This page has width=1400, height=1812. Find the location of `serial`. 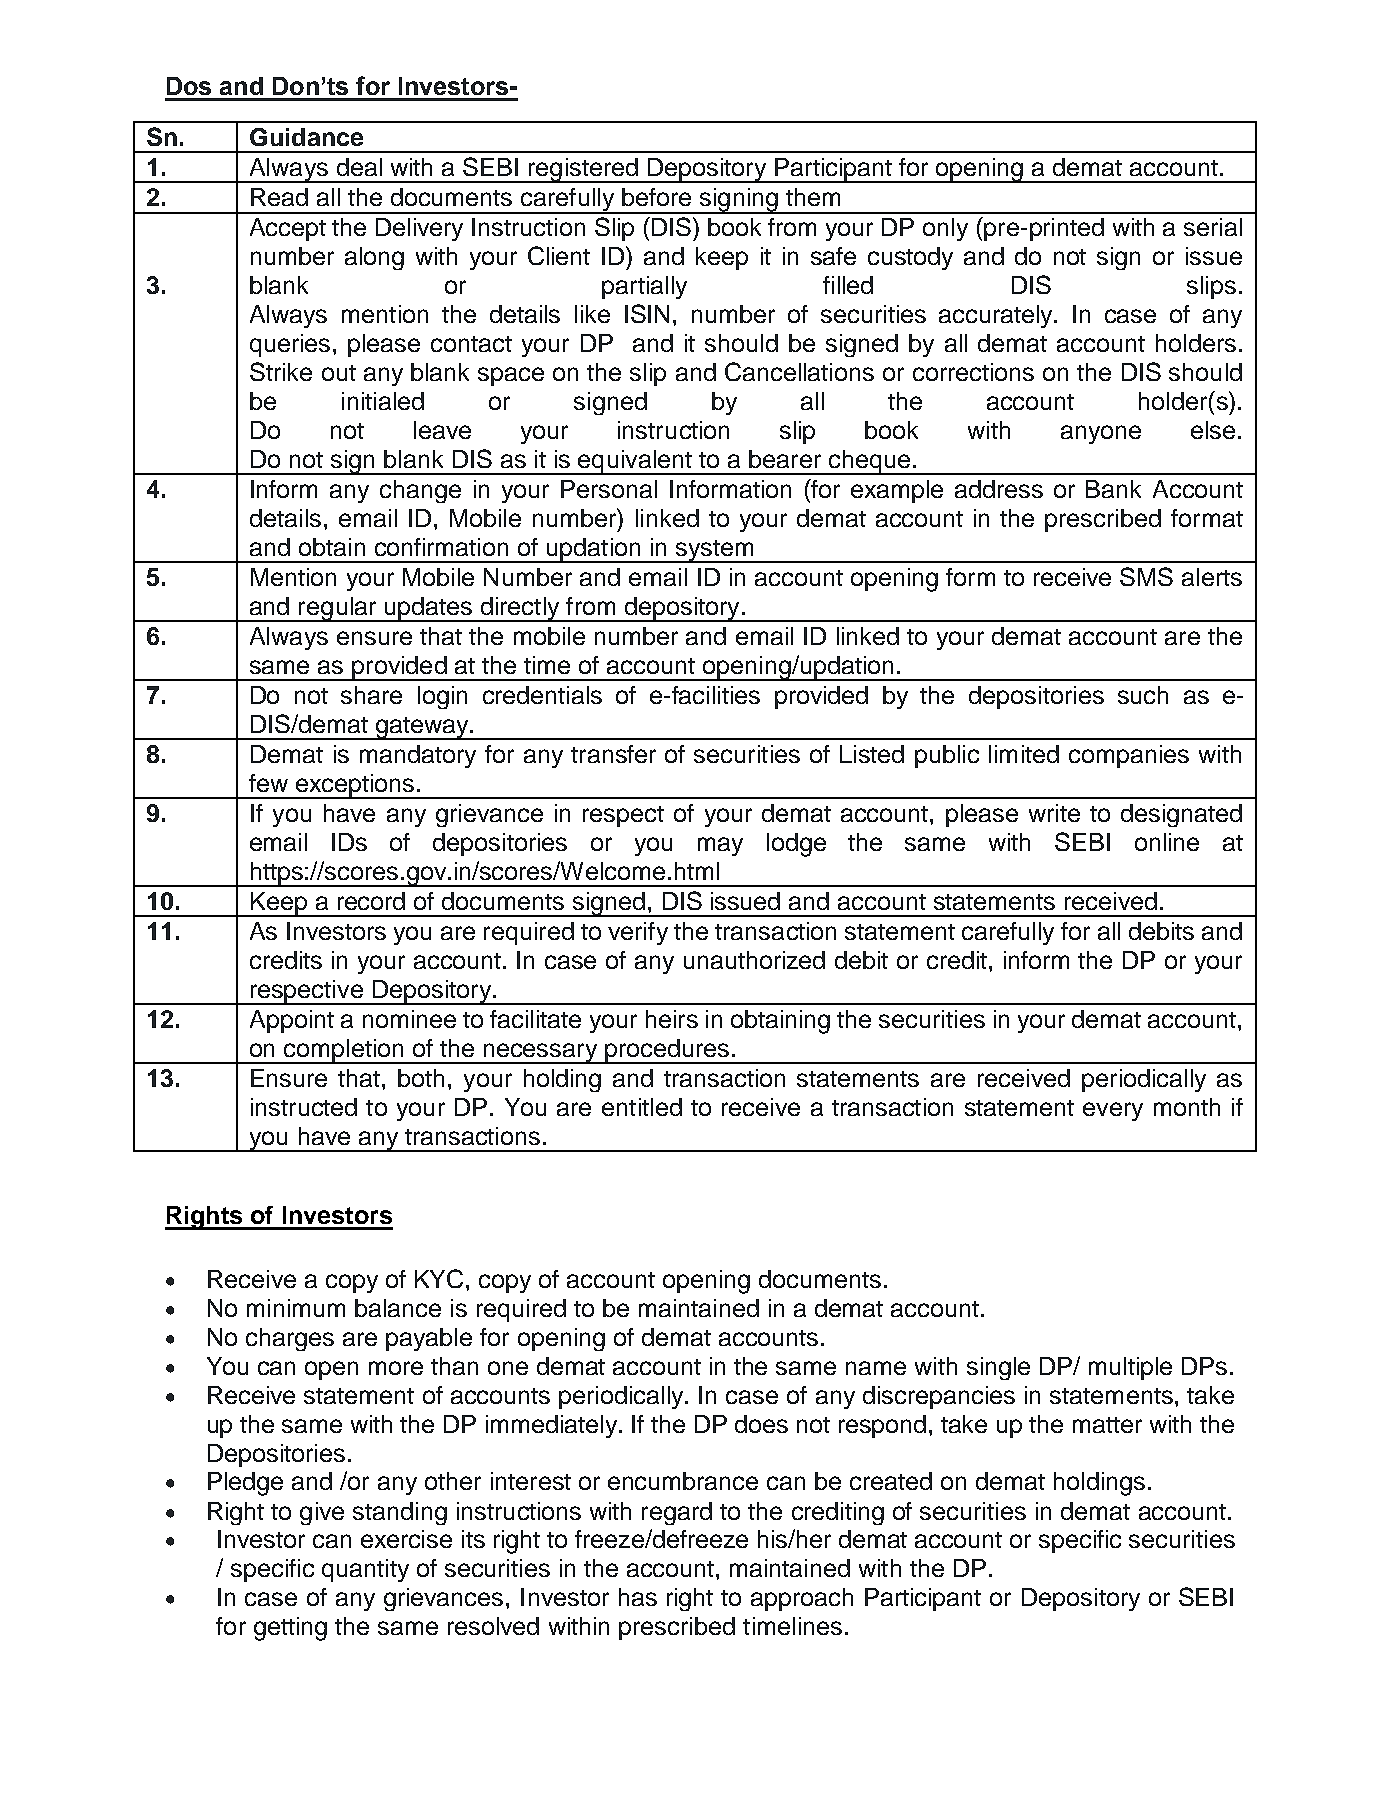

serial is located at coordinates (1213, 227).
